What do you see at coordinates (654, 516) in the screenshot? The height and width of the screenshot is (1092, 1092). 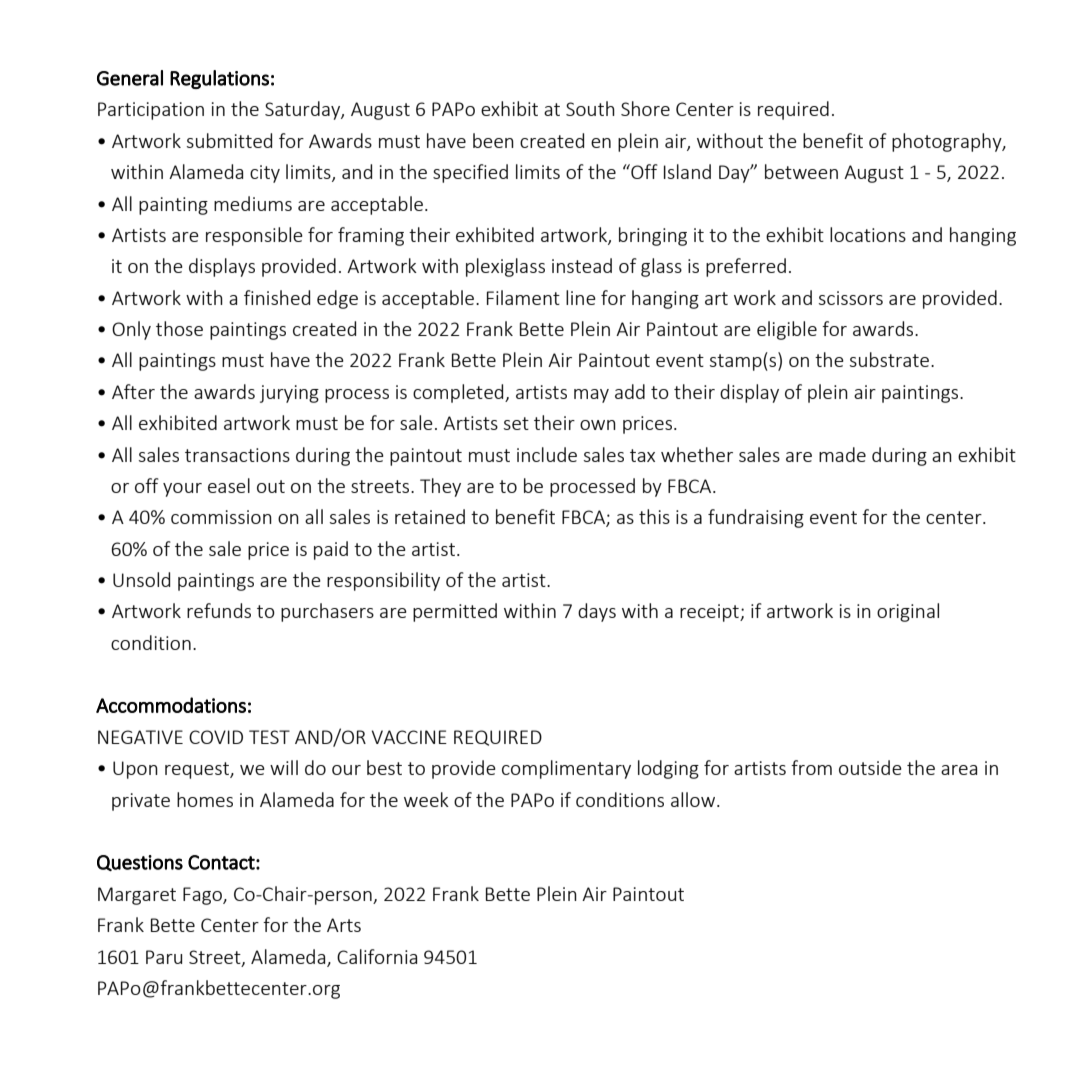 I see `this` at bounding box center [654, 516].
